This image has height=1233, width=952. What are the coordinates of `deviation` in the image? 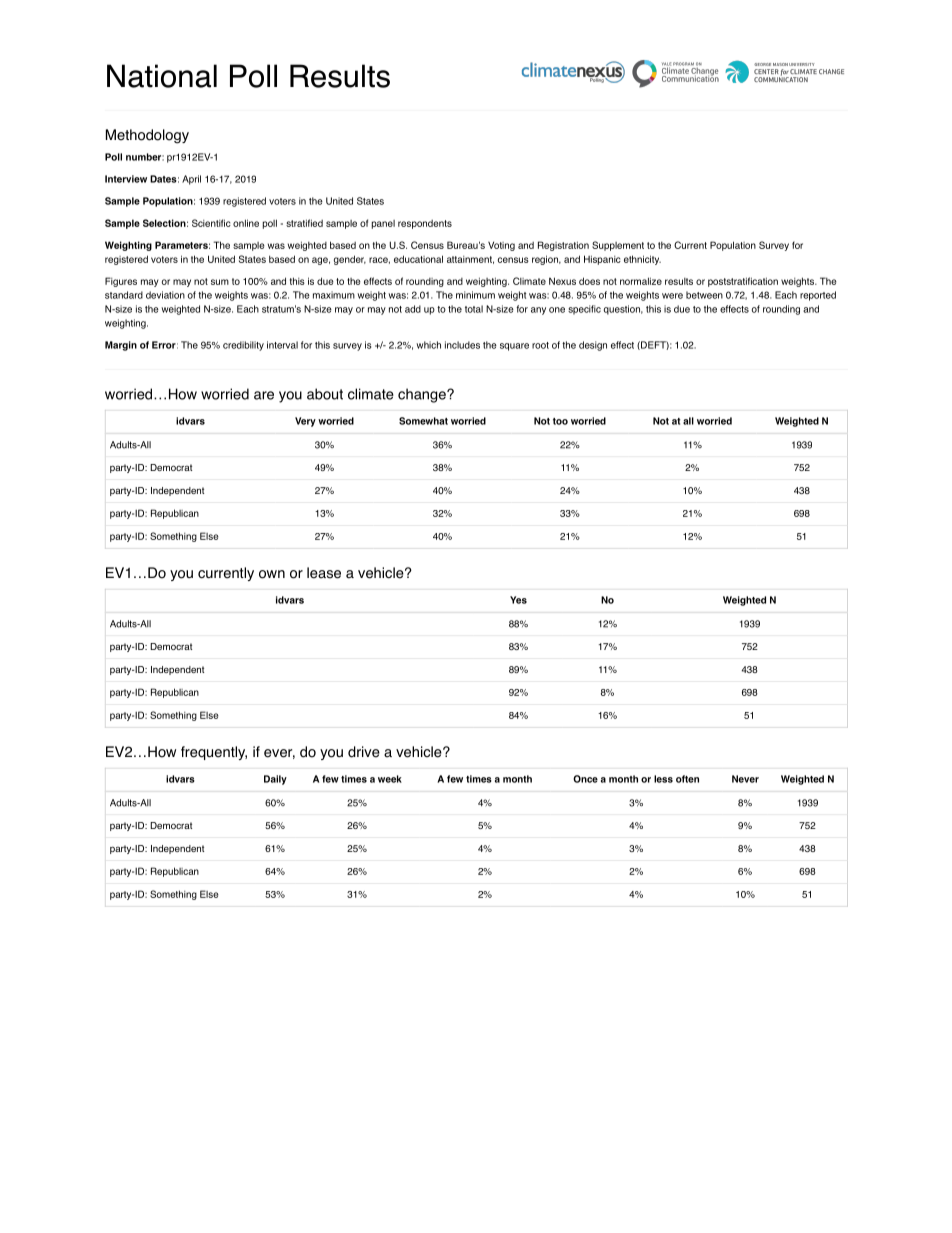 It's located at (165, 295).
